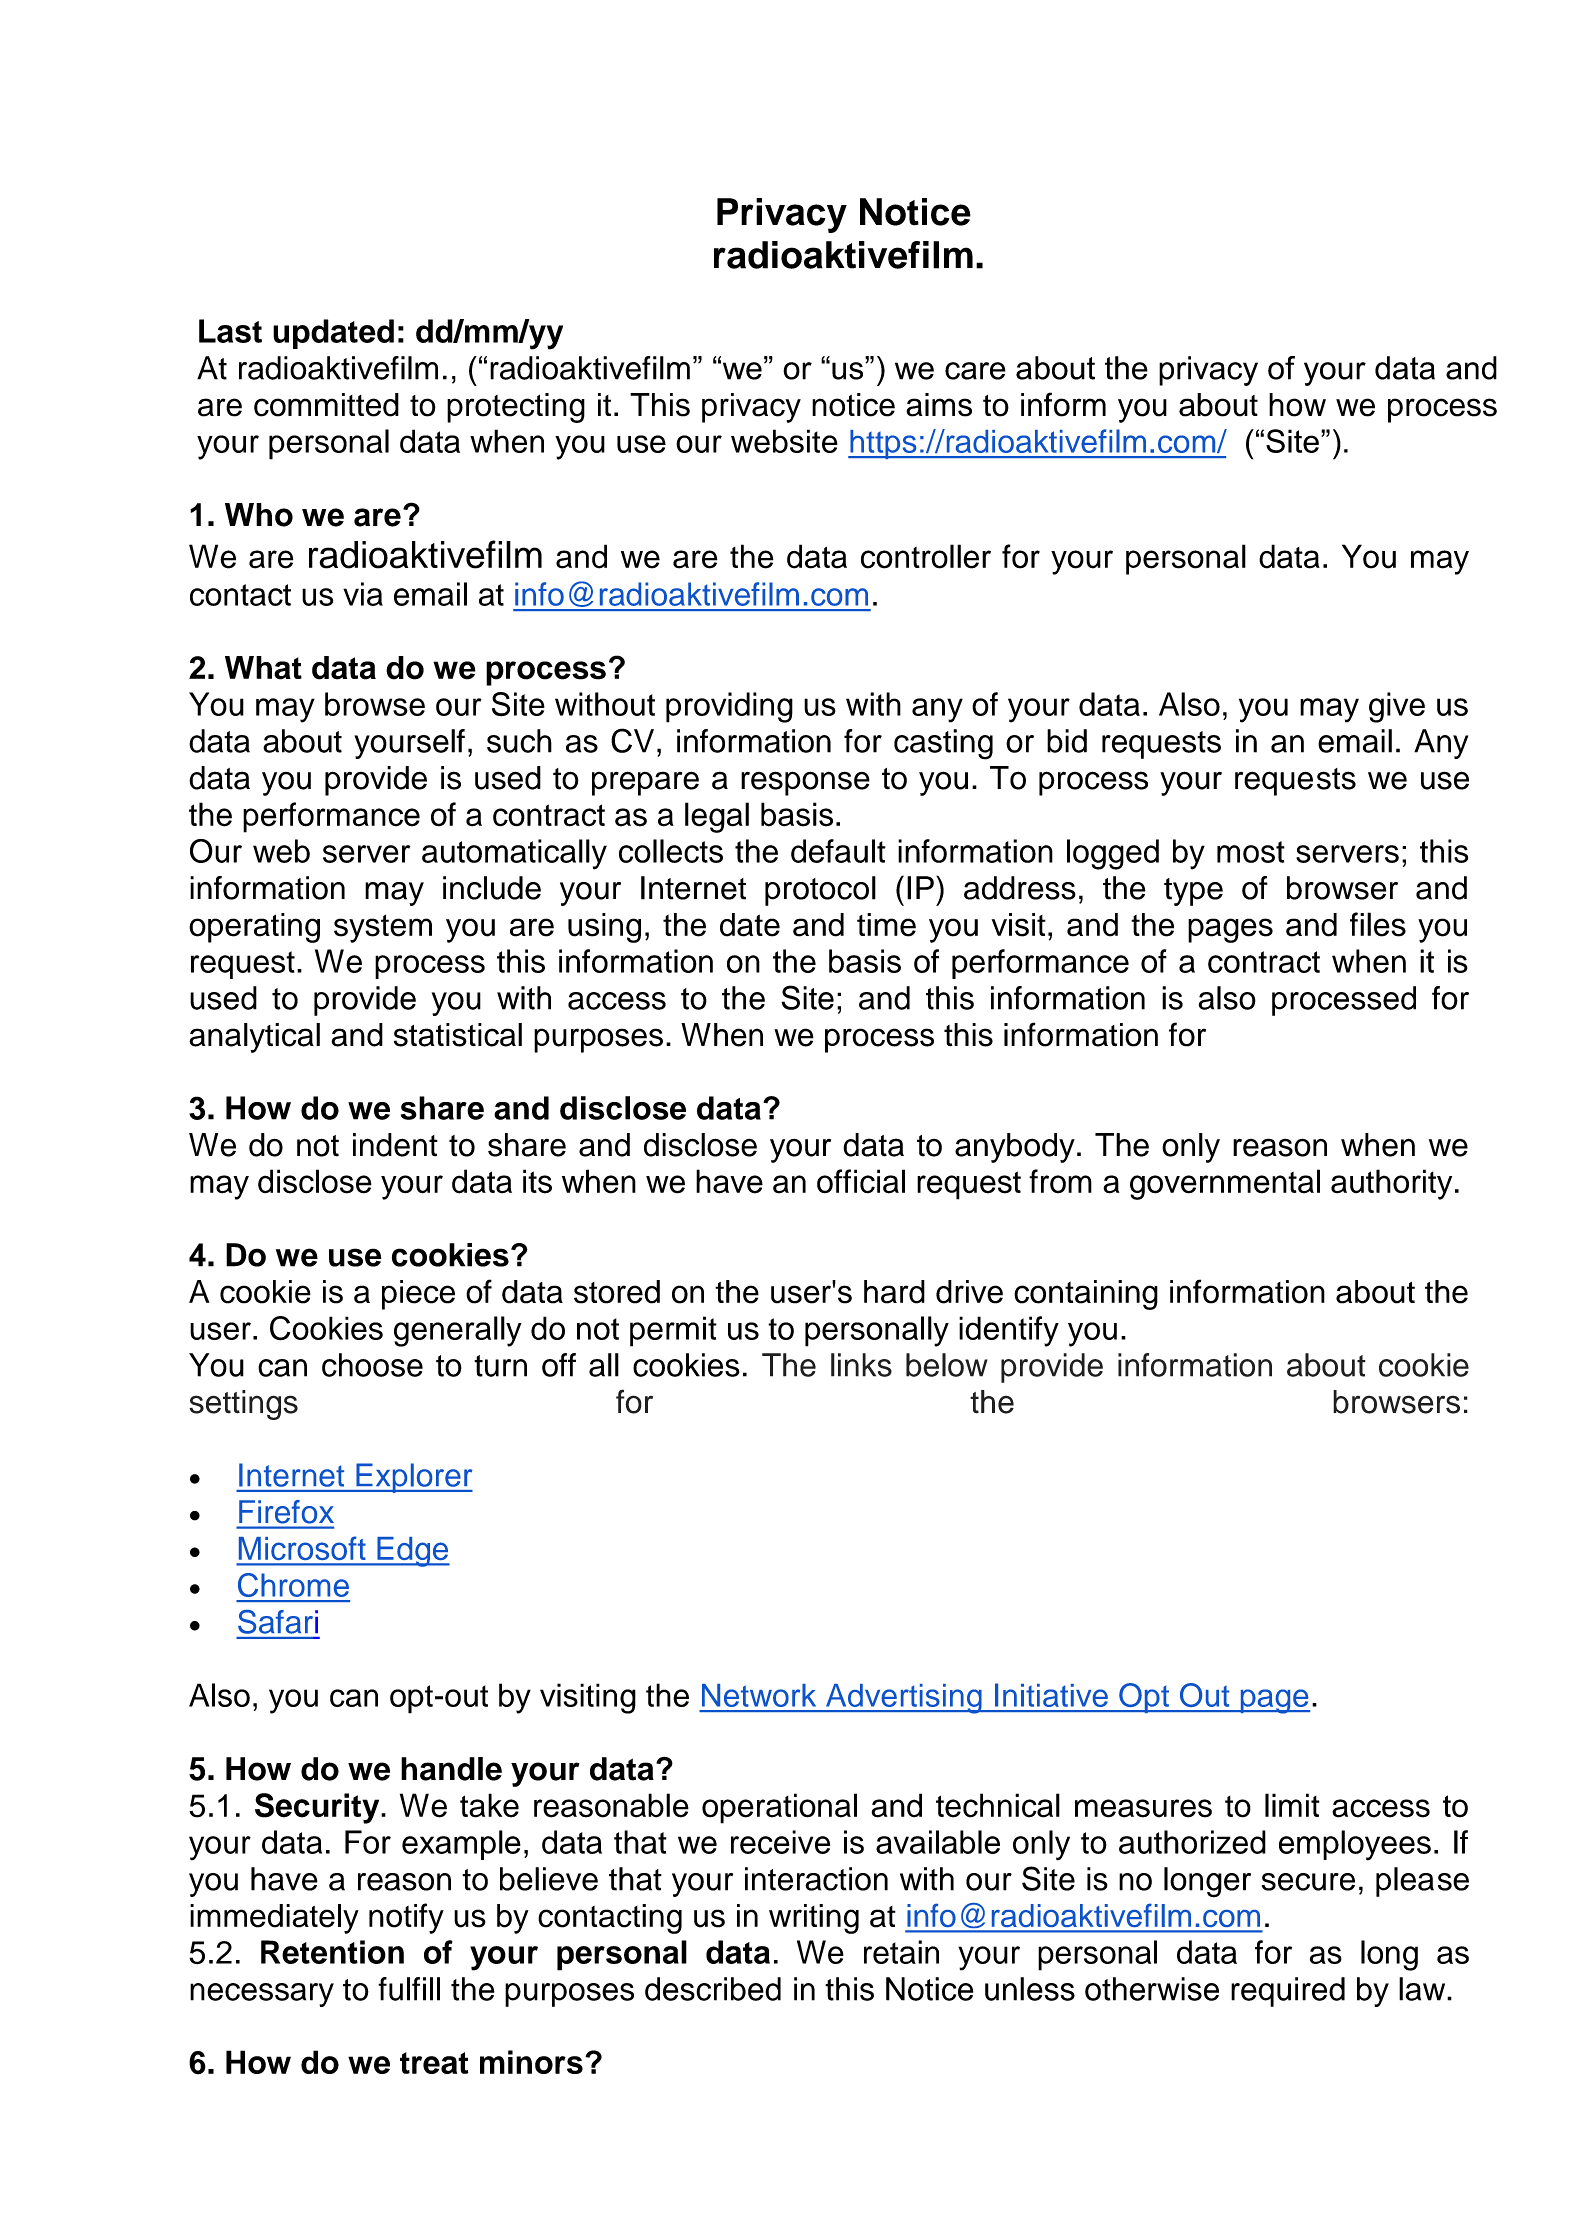 The height and width of the screenshot is (2239, 1583). I want to click on indent, so click(395, 1145).
